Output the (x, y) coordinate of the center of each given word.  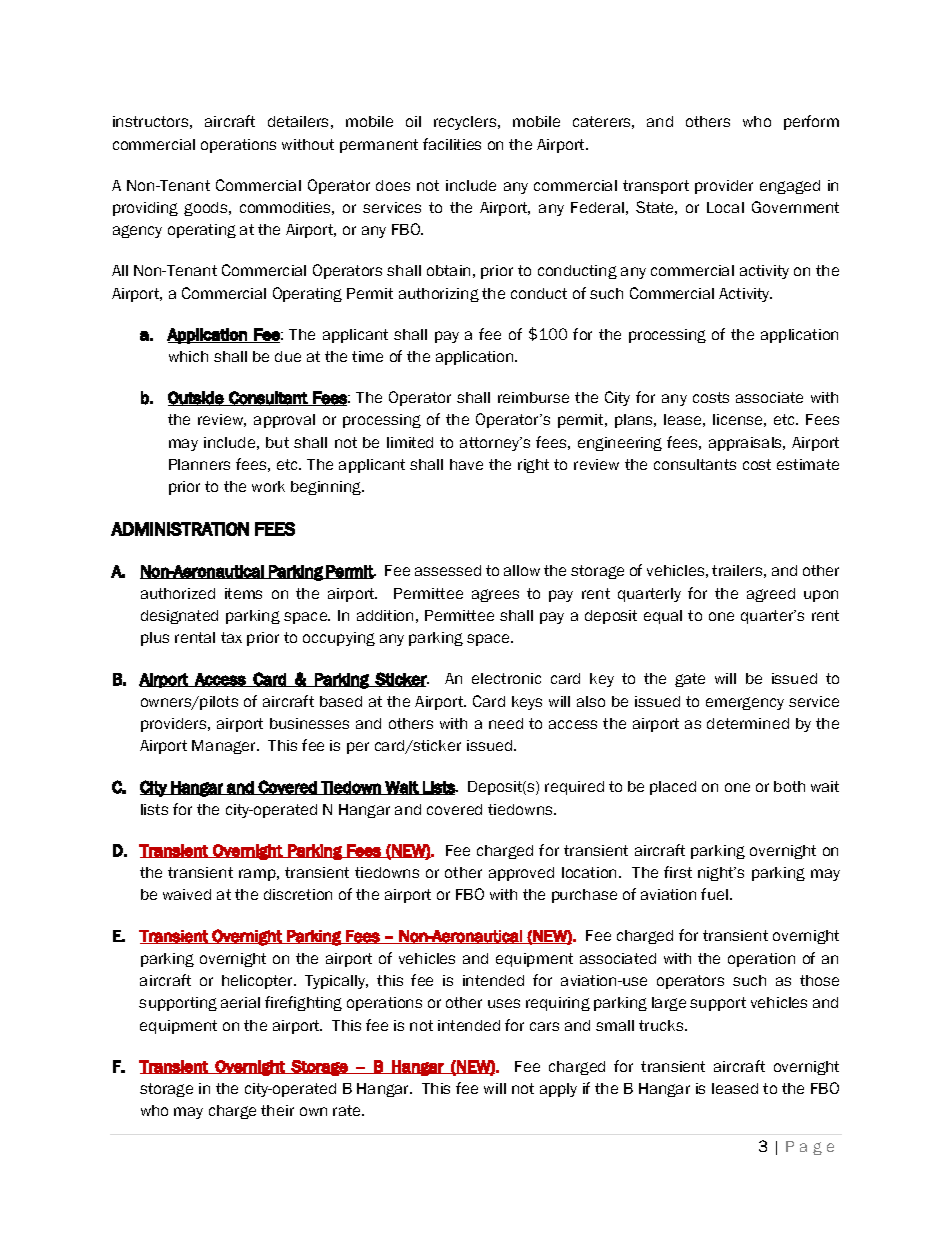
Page (810, 1148)
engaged (790, 187)
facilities (452, 144)
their (277, 1110)
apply (558, 1090)
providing (145, 209)
